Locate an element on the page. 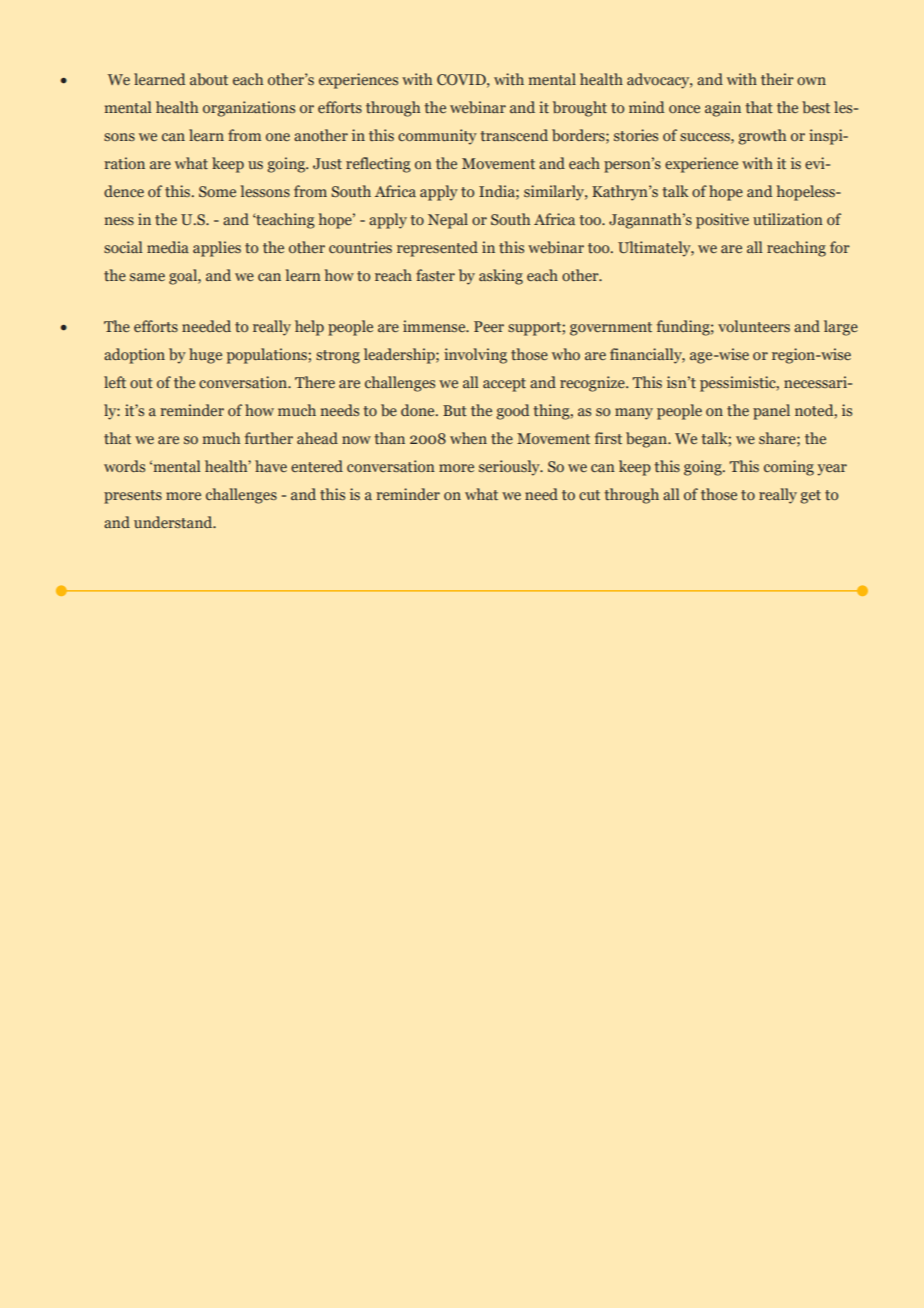 The image size is (924, 1308). about is located at coordinates (209, 79).
